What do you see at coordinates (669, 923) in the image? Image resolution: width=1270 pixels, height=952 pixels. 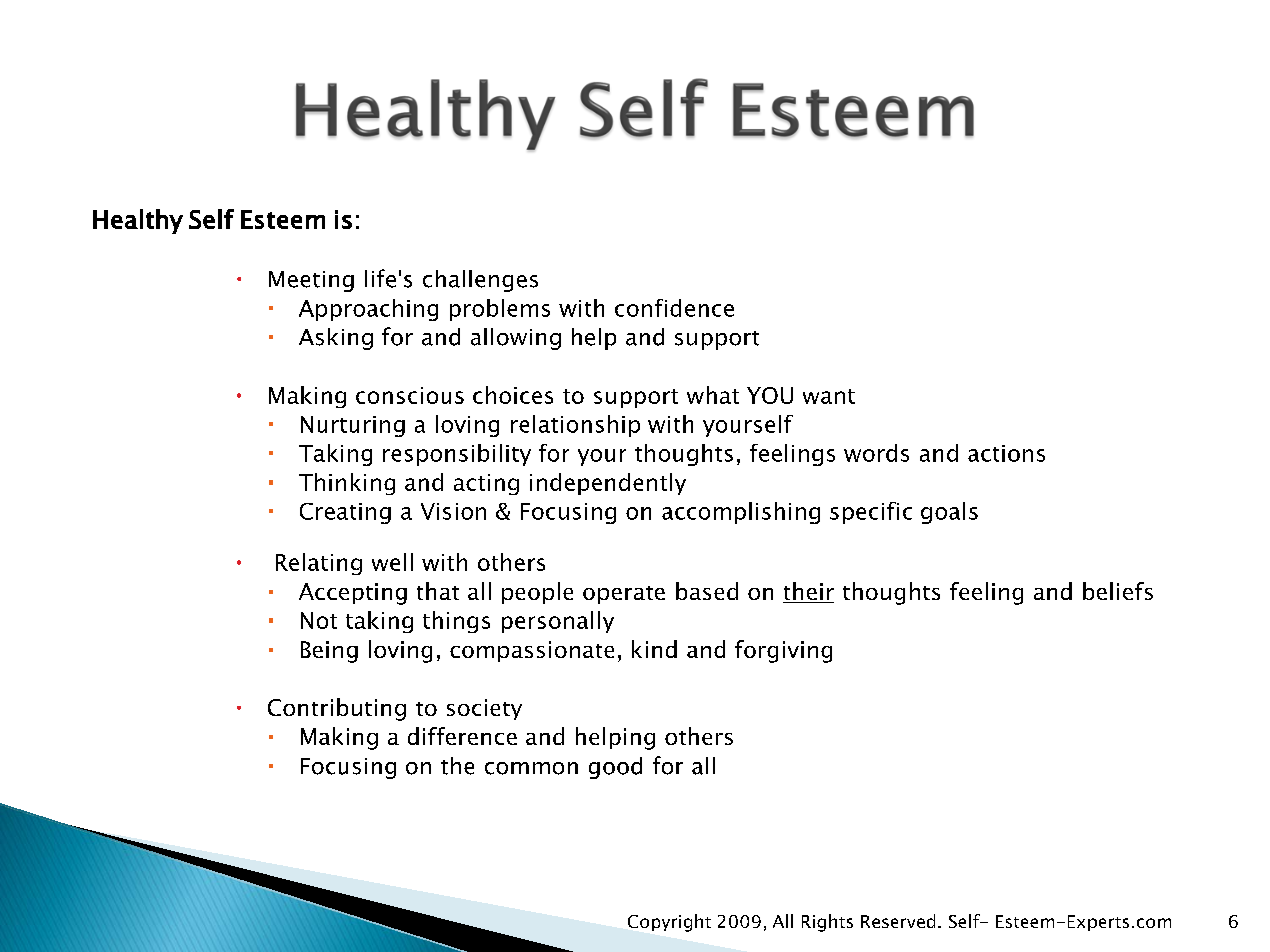 I see `Copyright` at bounding box center [669, 923].
